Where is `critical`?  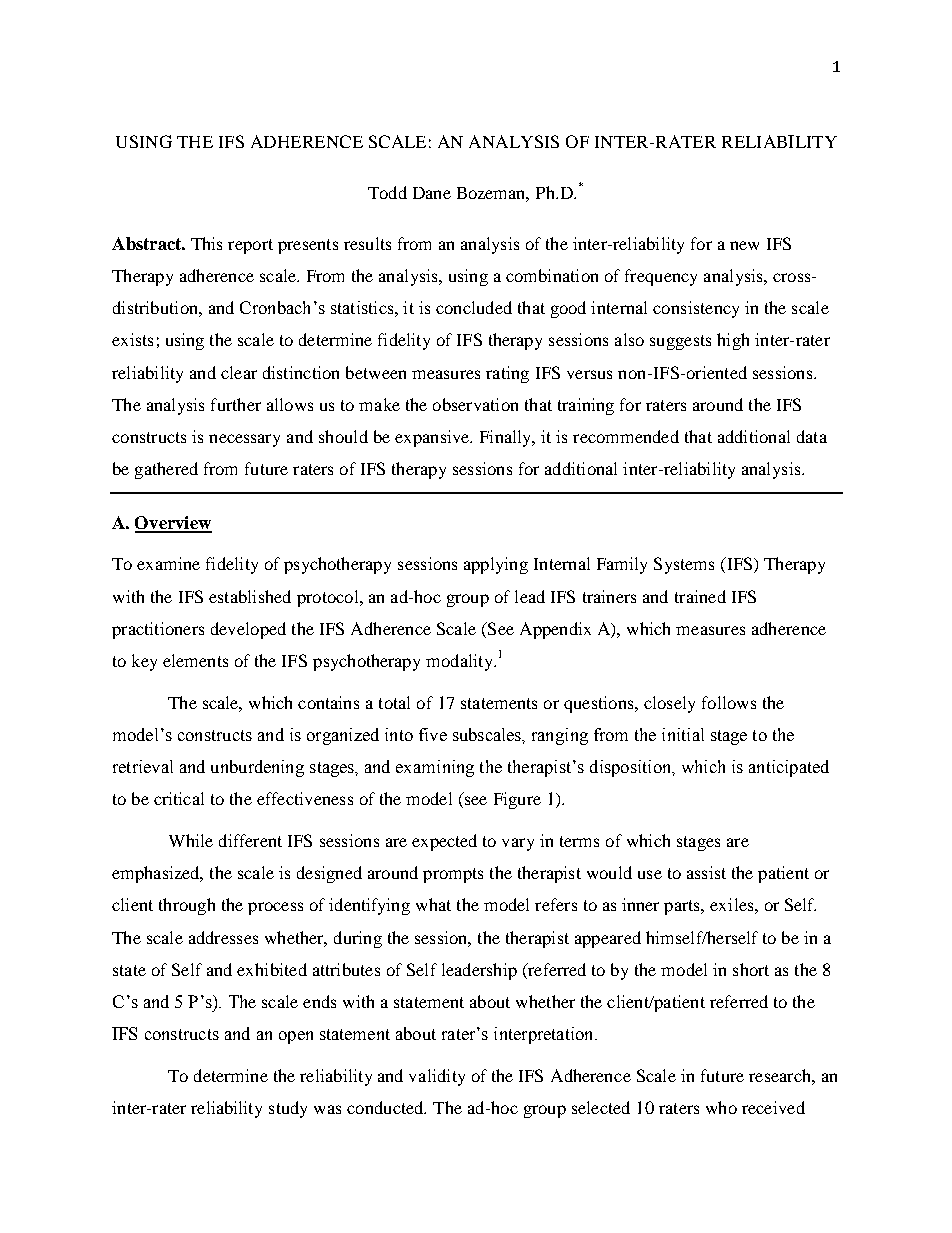 critical is located at coordinates (179, 798).
